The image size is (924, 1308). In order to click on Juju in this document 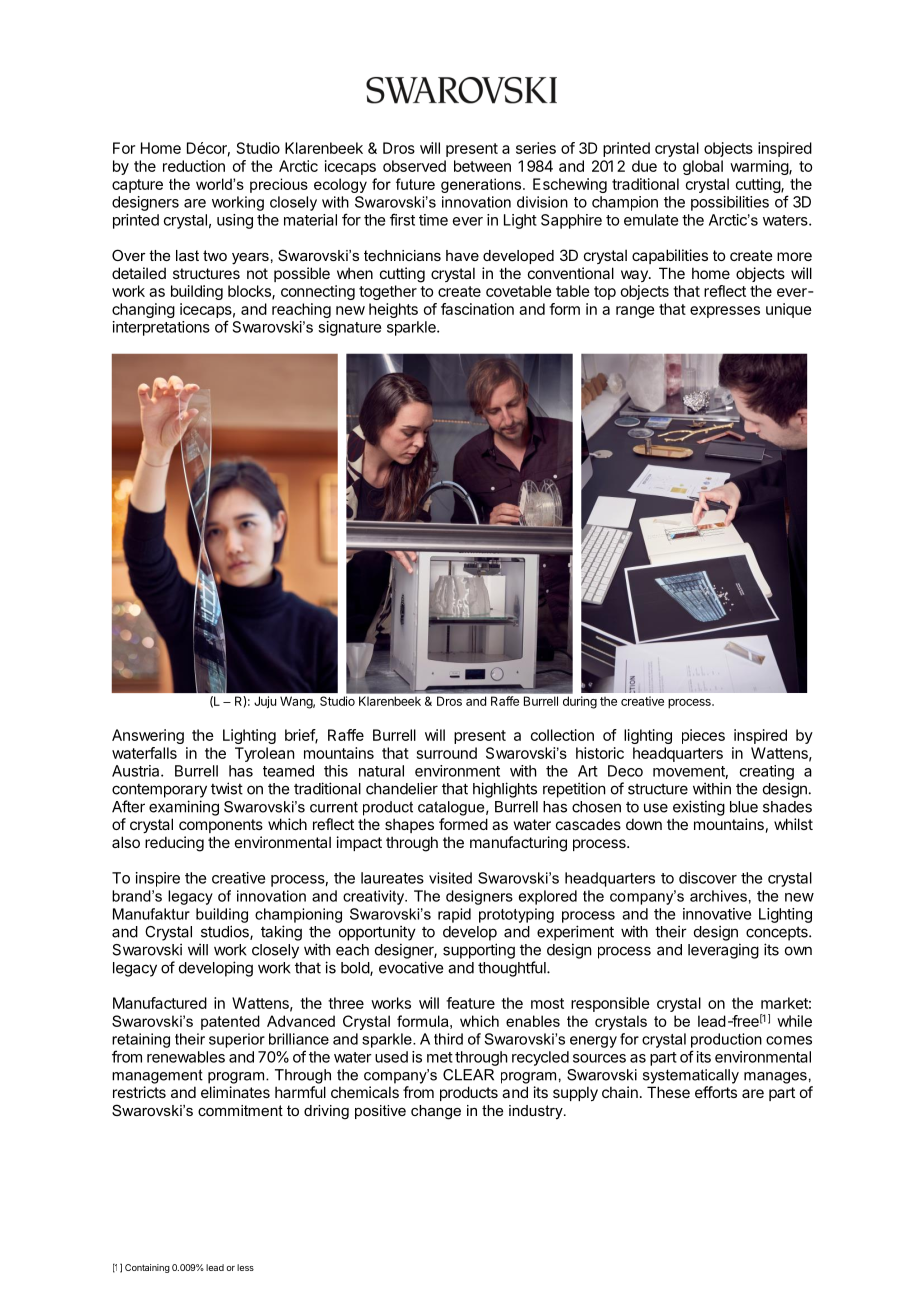, I will do `click(265, 702)`.
